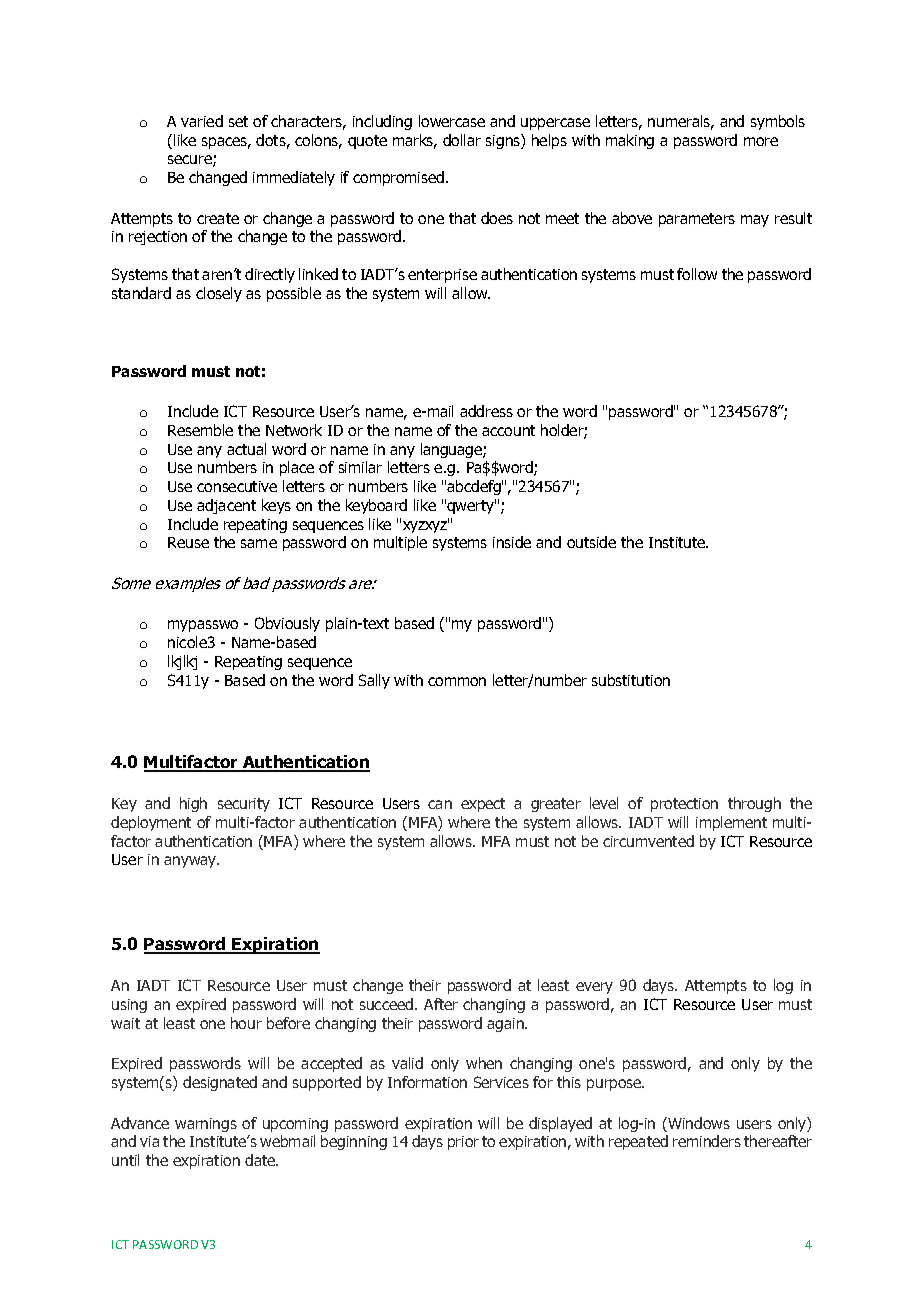 Image resolution: width=924 pixels, height=1308 pixels. Describe the element at coordinates (191, 161) in the page. I see `secure` at that location.
